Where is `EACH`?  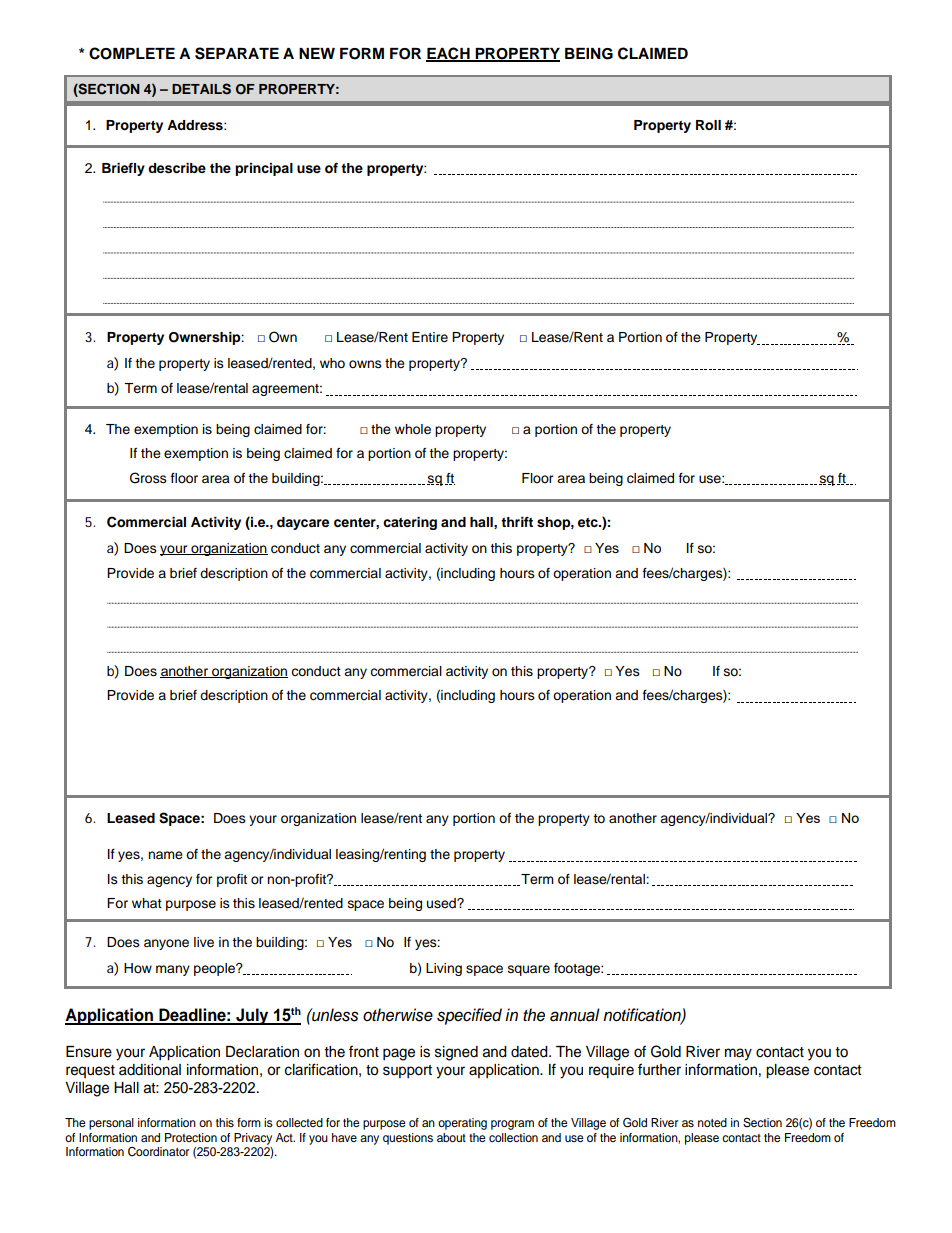 EACH is located at coordinates (449, 54).
